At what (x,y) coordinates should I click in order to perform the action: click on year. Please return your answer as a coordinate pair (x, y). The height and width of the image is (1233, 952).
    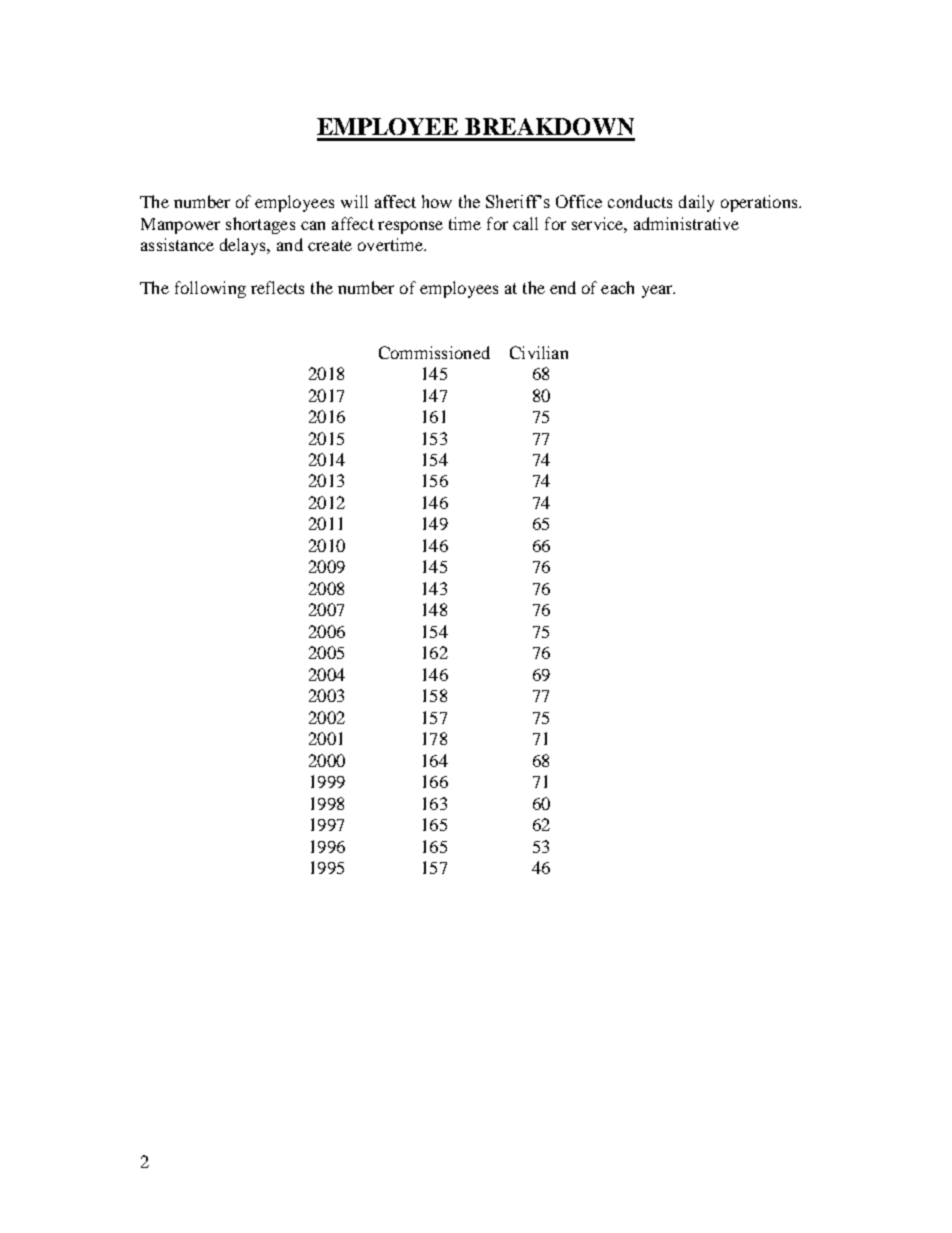
    Looking at the image, I should click on (658, 291).
